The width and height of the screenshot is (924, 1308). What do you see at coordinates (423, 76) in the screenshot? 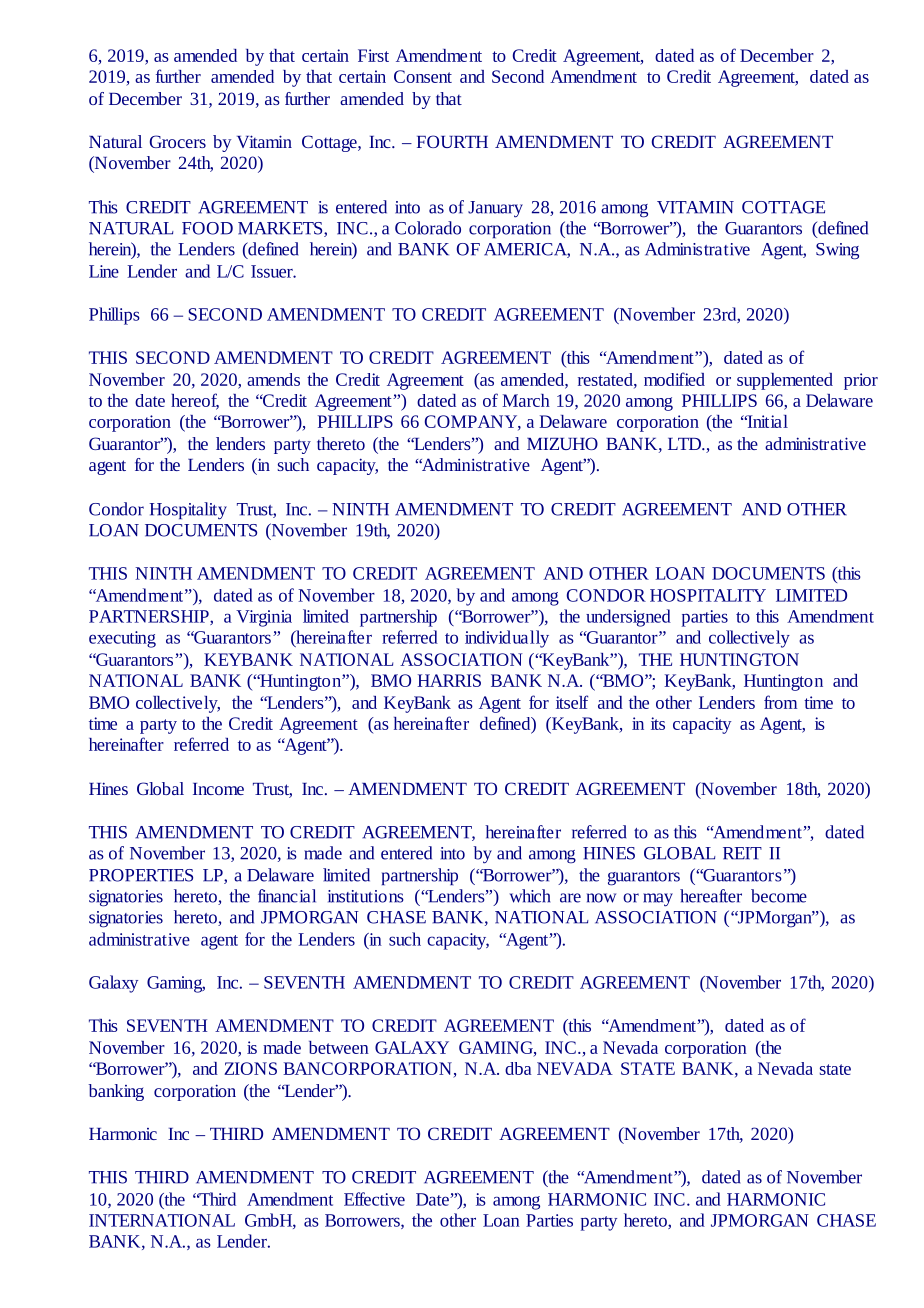
I see `Consent` at bounding box center [423, 76].
